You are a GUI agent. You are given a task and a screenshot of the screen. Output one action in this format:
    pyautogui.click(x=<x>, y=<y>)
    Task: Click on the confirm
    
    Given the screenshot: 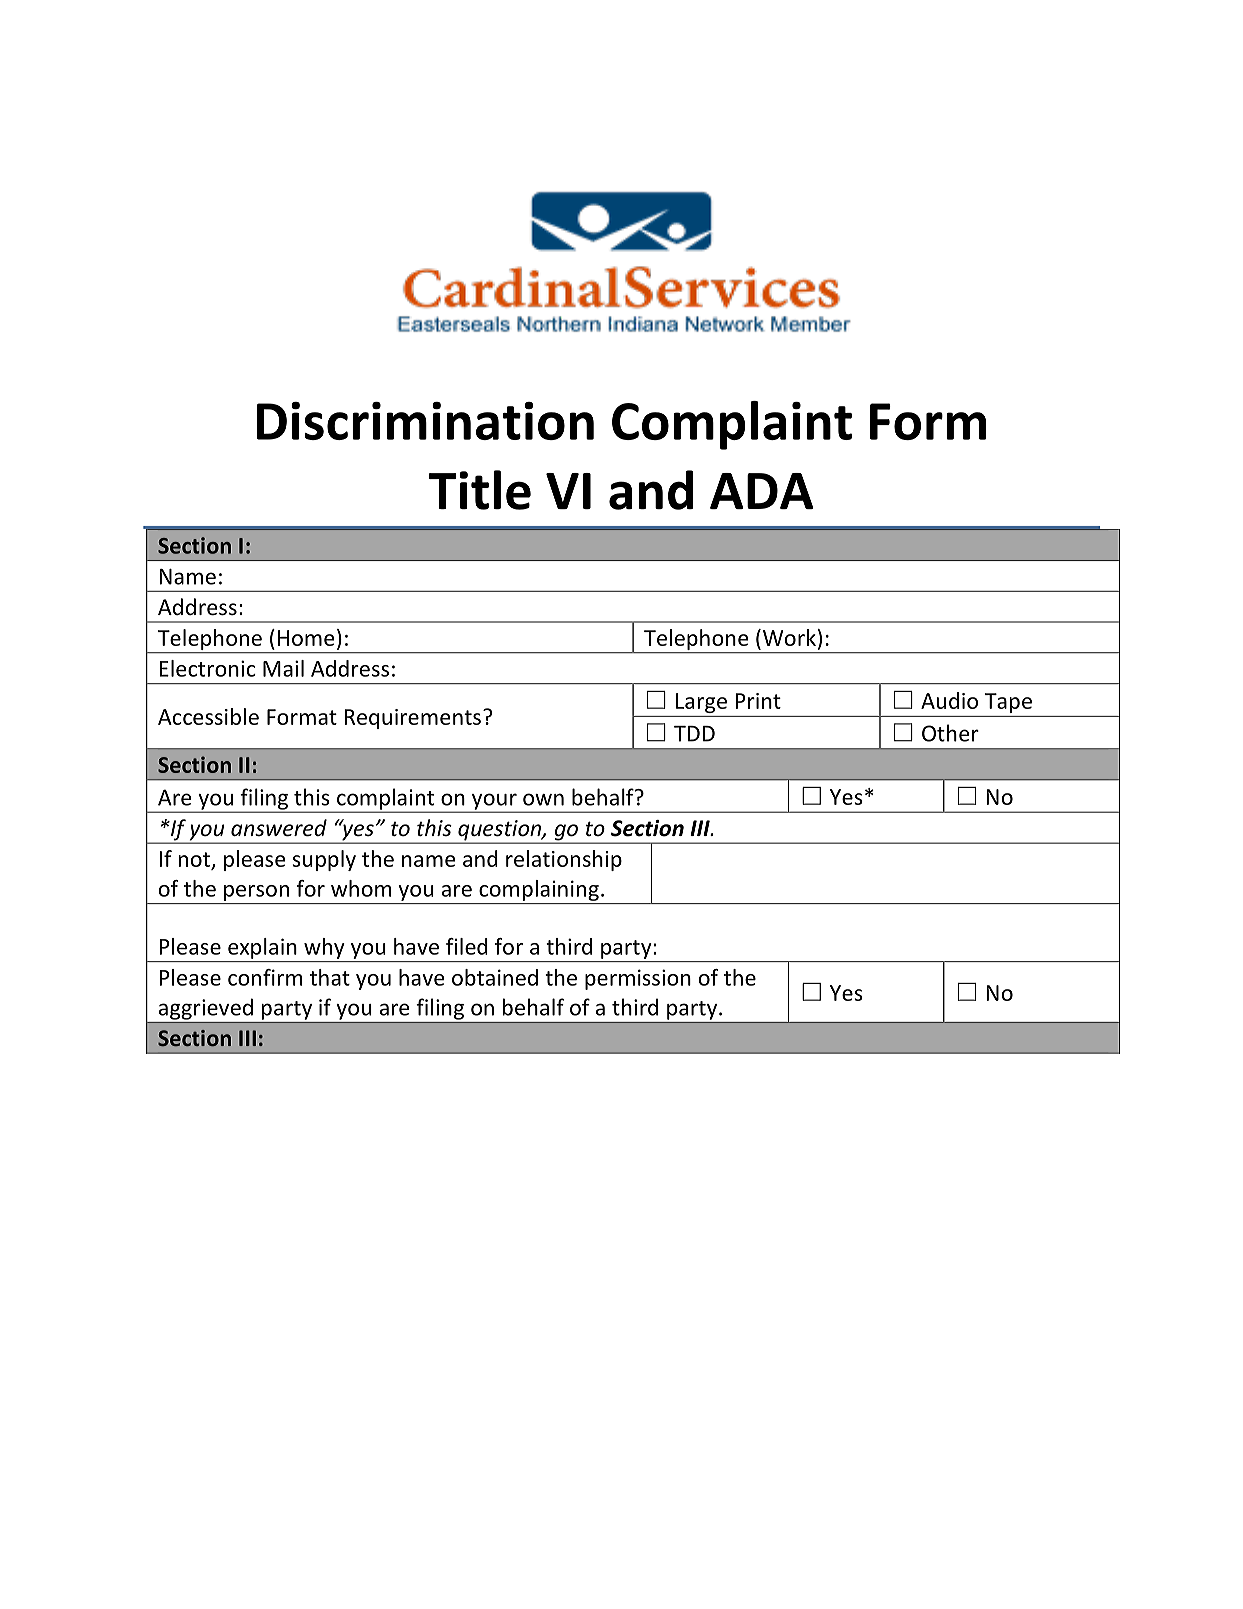 What is the action you would take?
    pyautogui.click(x=265, y=977)
